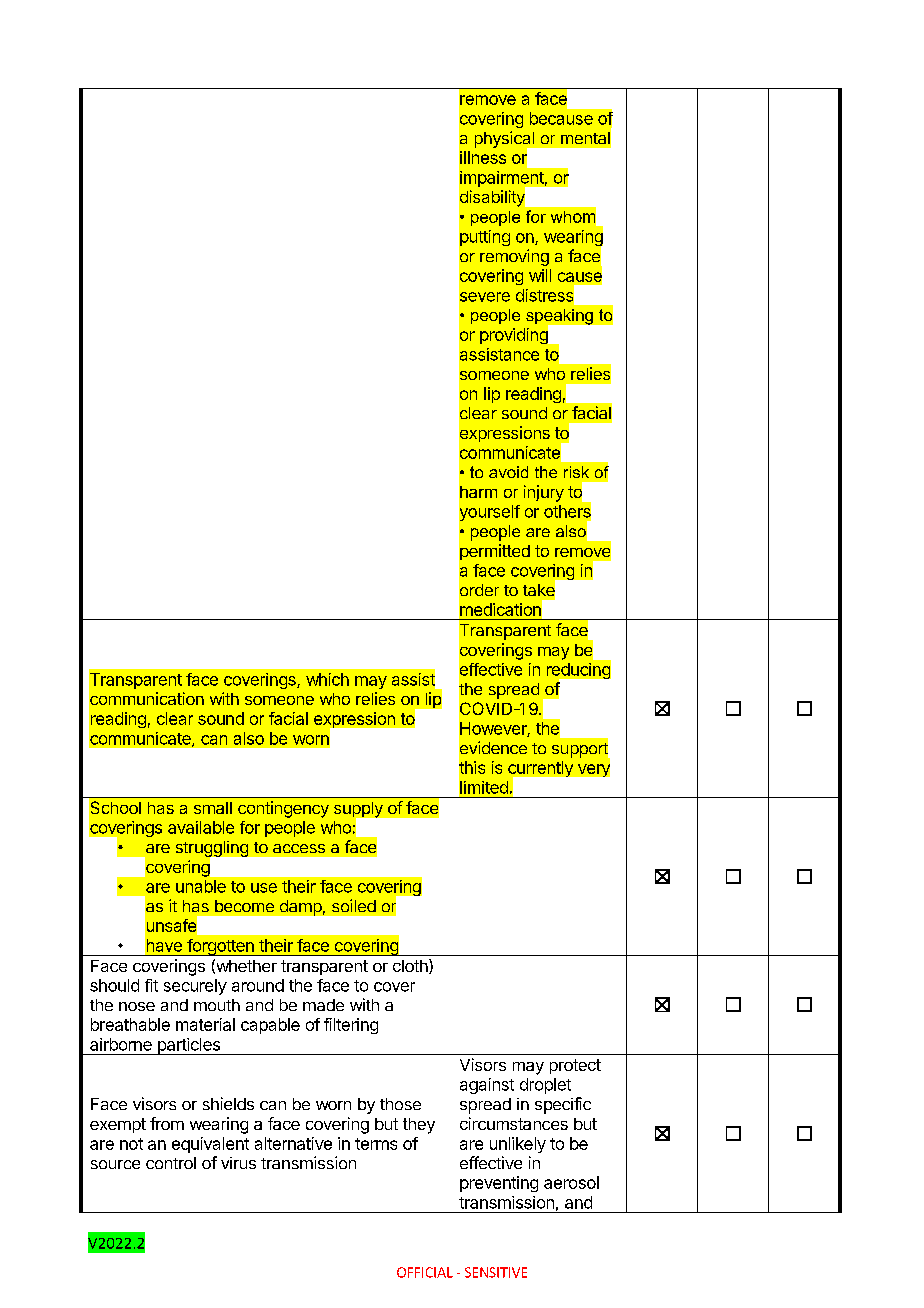  Describe the element at coordinates (213, 808) in the screenshot. I see `small` at that location.
